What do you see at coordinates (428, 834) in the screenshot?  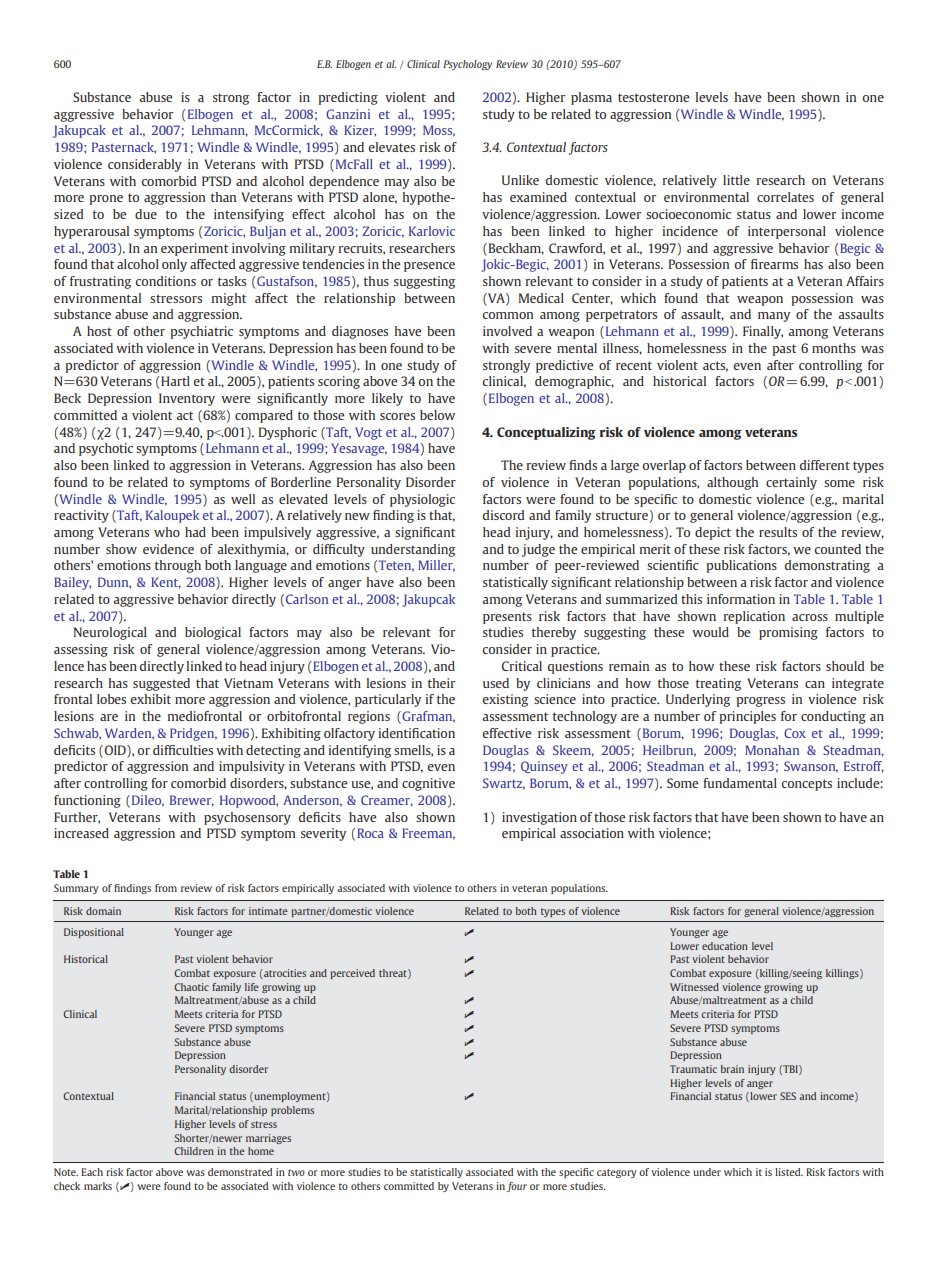 I see `Freeman` at bounding box center [428, 834].
